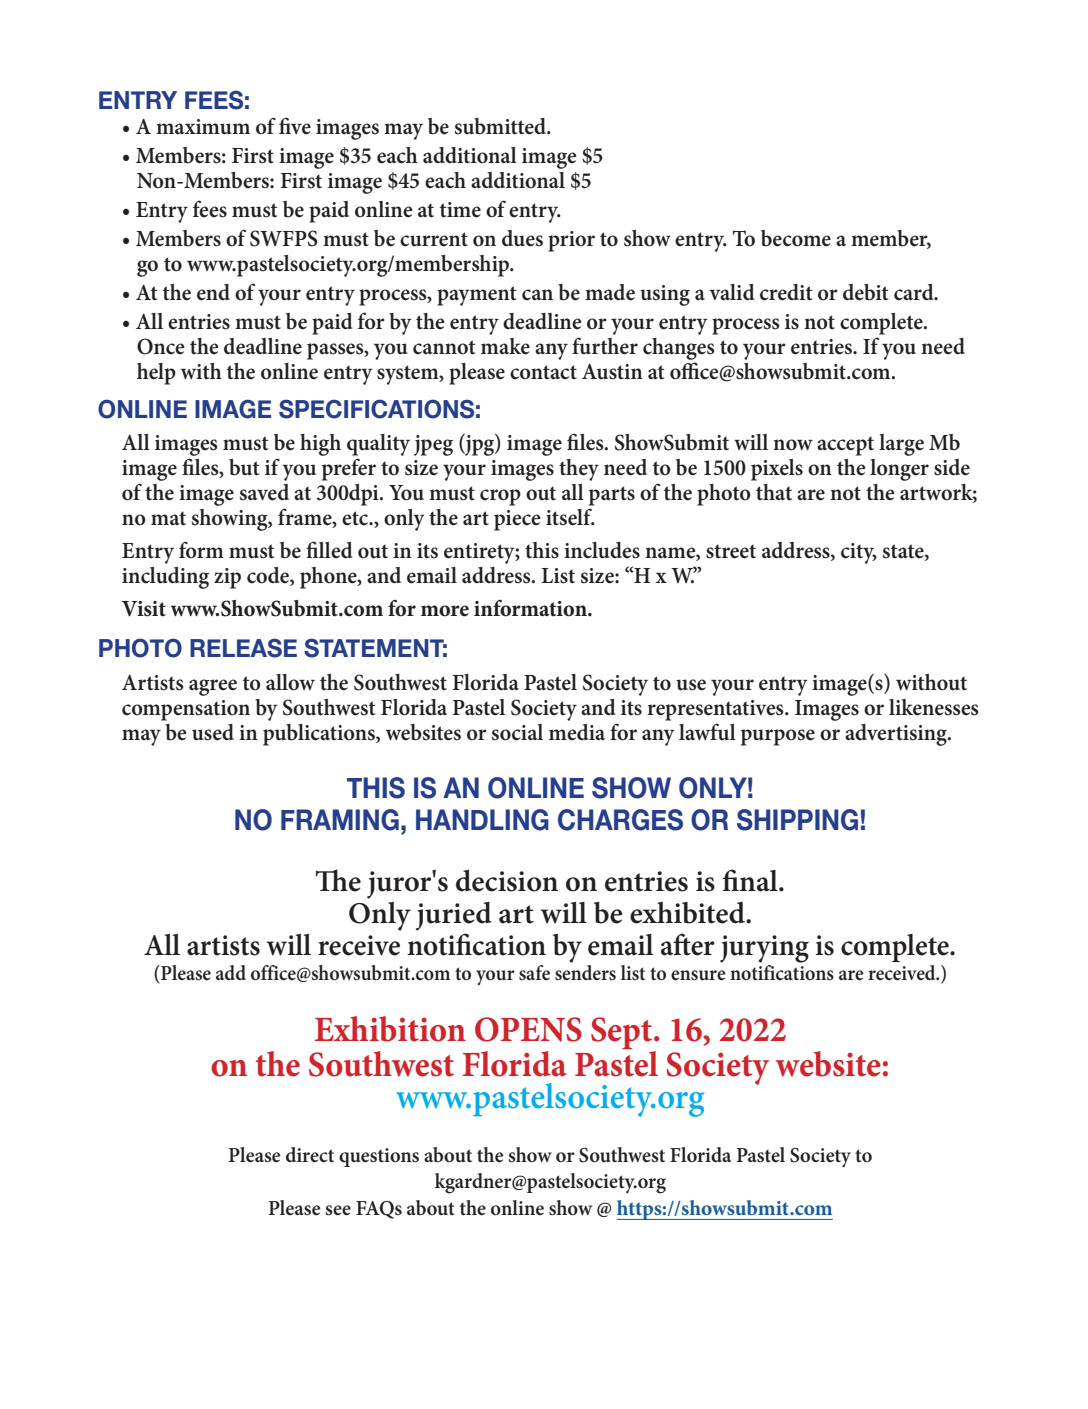 The image size is (1088, 1409). I want to click on FRAMING, so click(340, 820).
